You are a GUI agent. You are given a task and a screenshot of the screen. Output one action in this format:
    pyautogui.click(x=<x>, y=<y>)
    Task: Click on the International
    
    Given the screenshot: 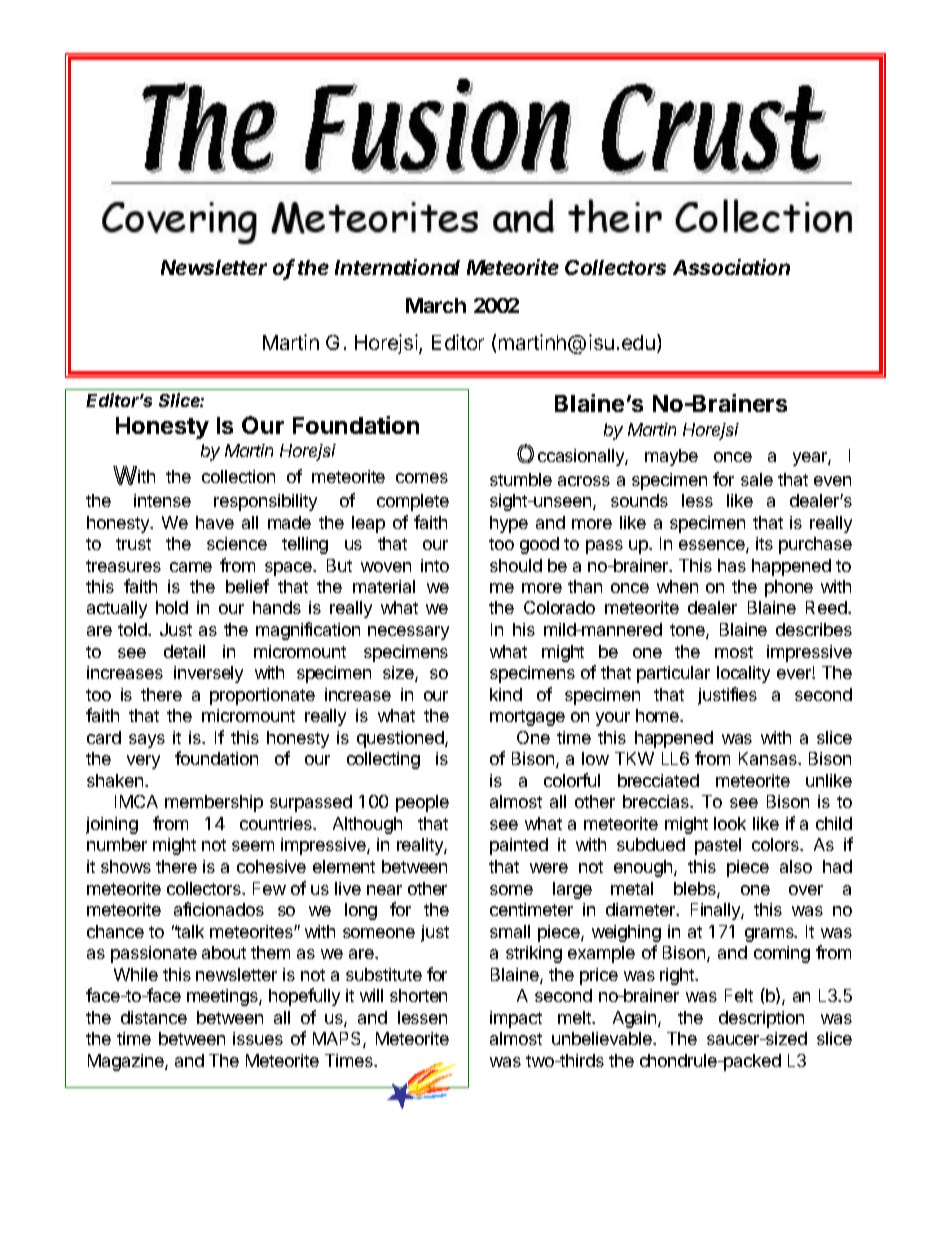 What is the action you would take?
    pyautogui.click(x=397, y=267)
